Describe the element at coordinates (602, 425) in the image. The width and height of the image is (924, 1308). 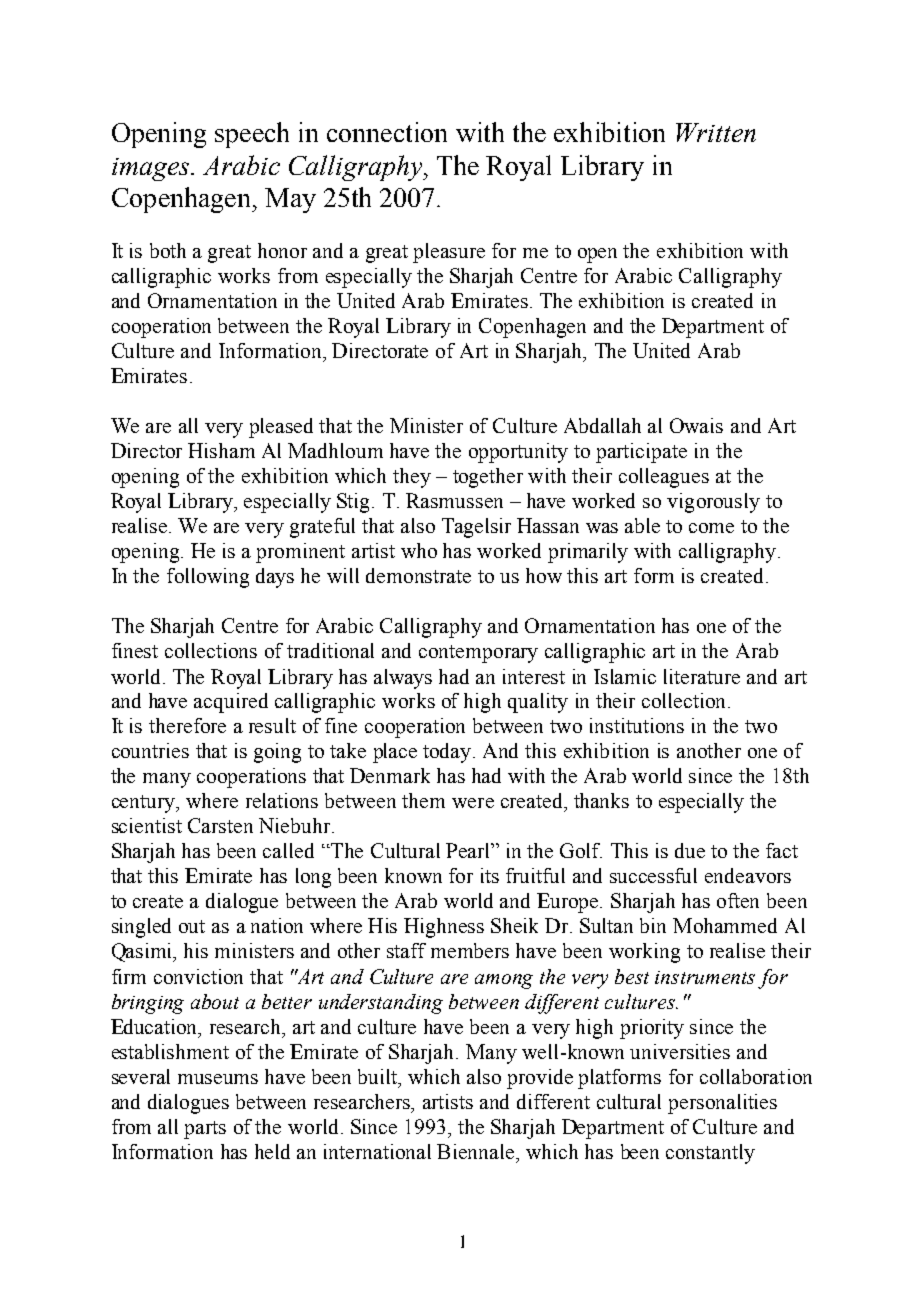
I see `Abdallah` at that location.
